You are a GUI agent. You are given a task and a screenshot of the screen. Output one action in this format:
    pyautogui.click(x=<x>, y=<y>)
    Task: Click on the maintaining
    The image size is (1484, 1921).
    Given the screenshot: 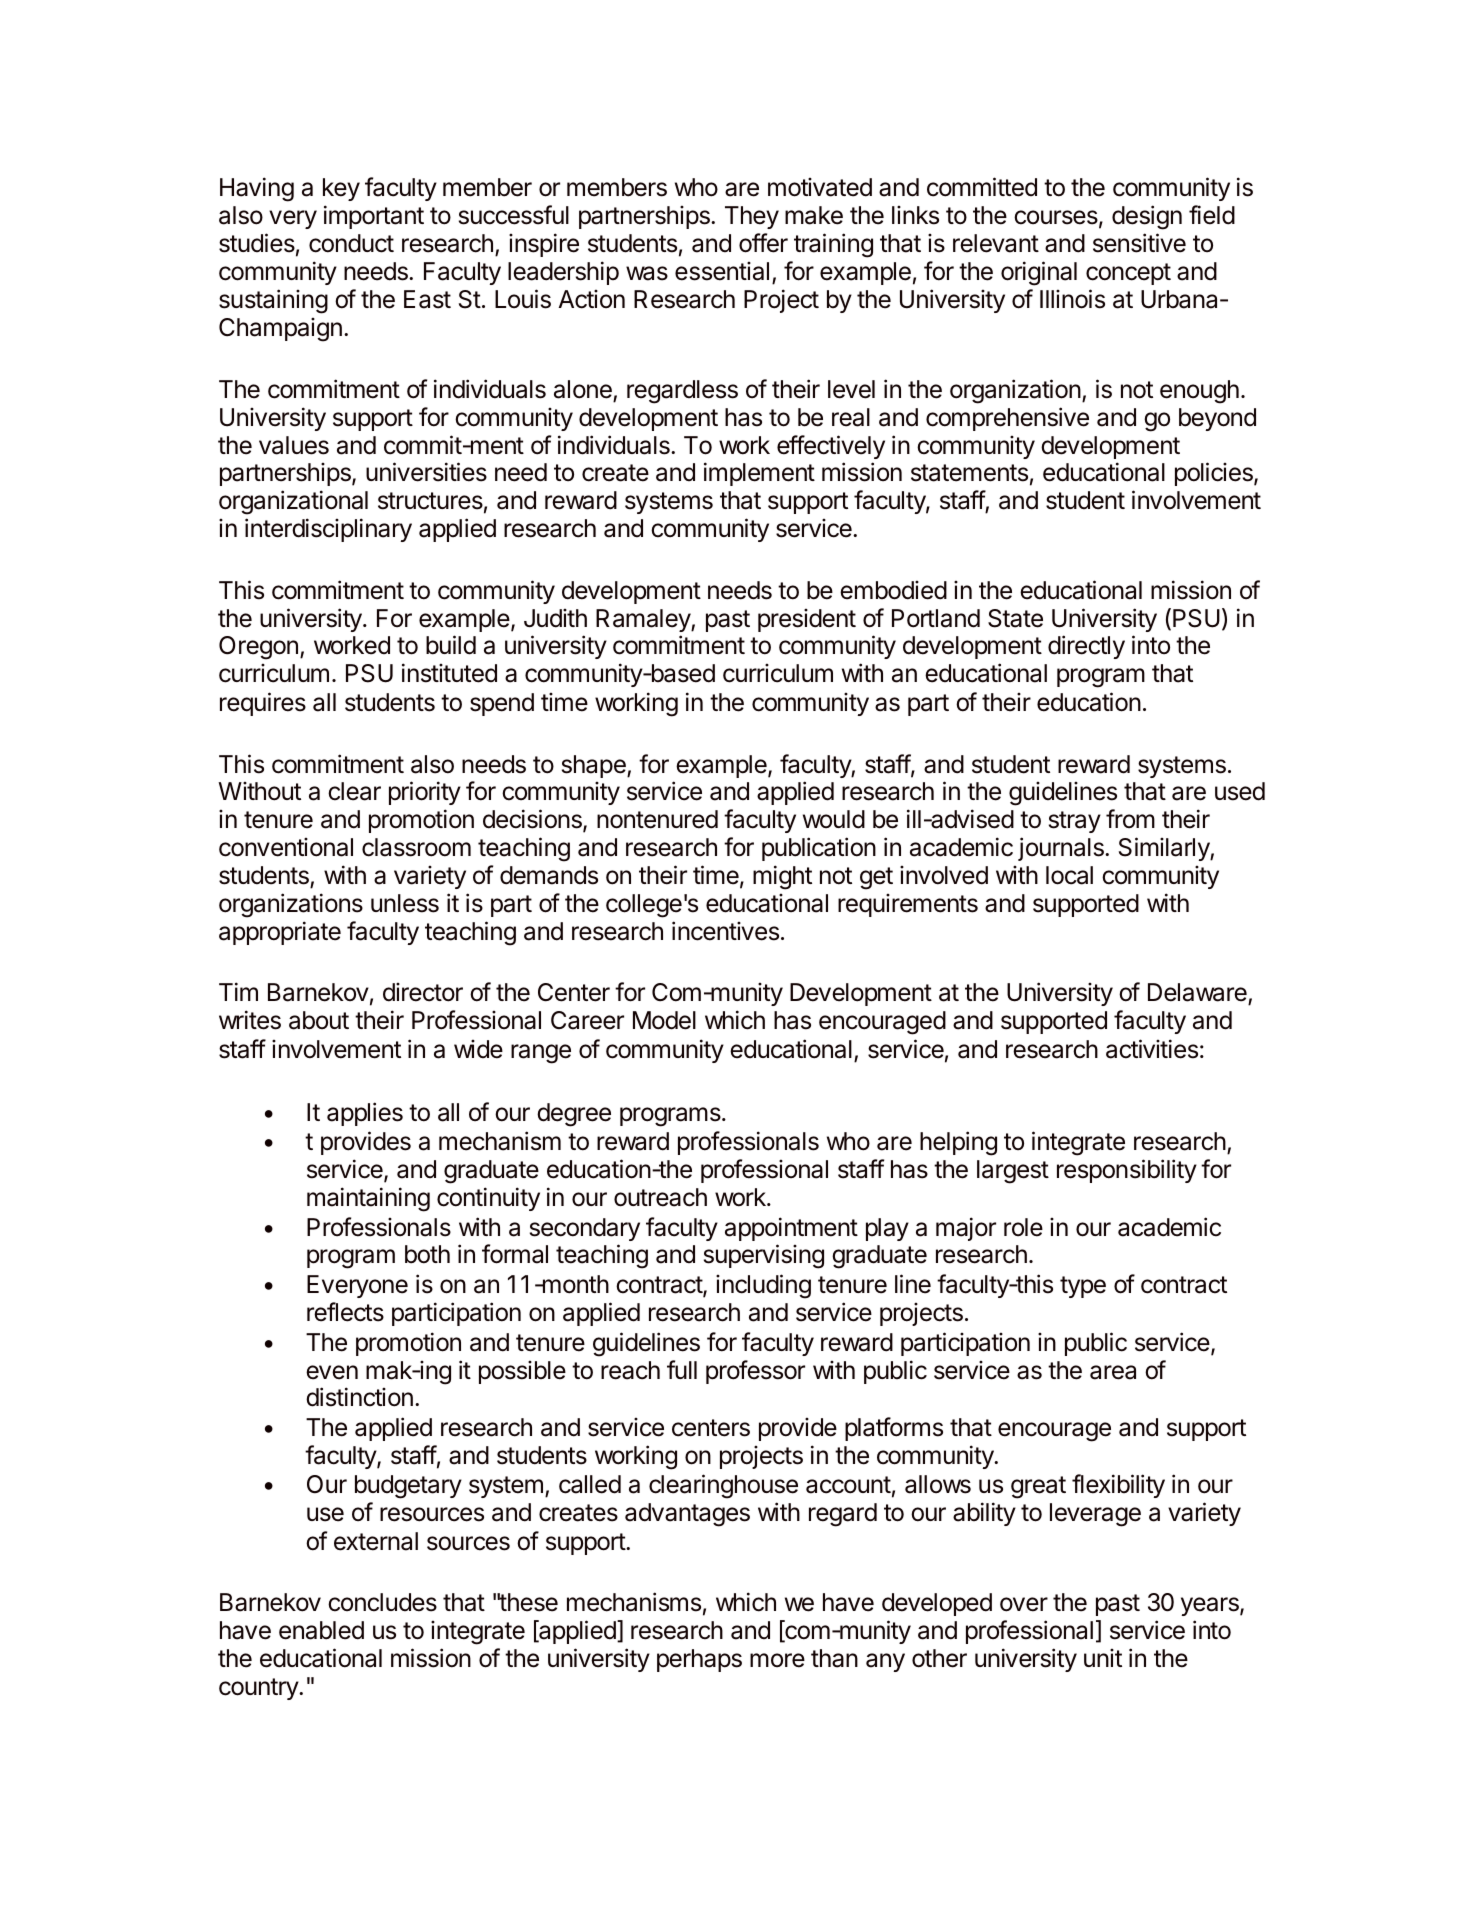 What is the action you would take?
    pyautogui.click(x=368, y=1199)
